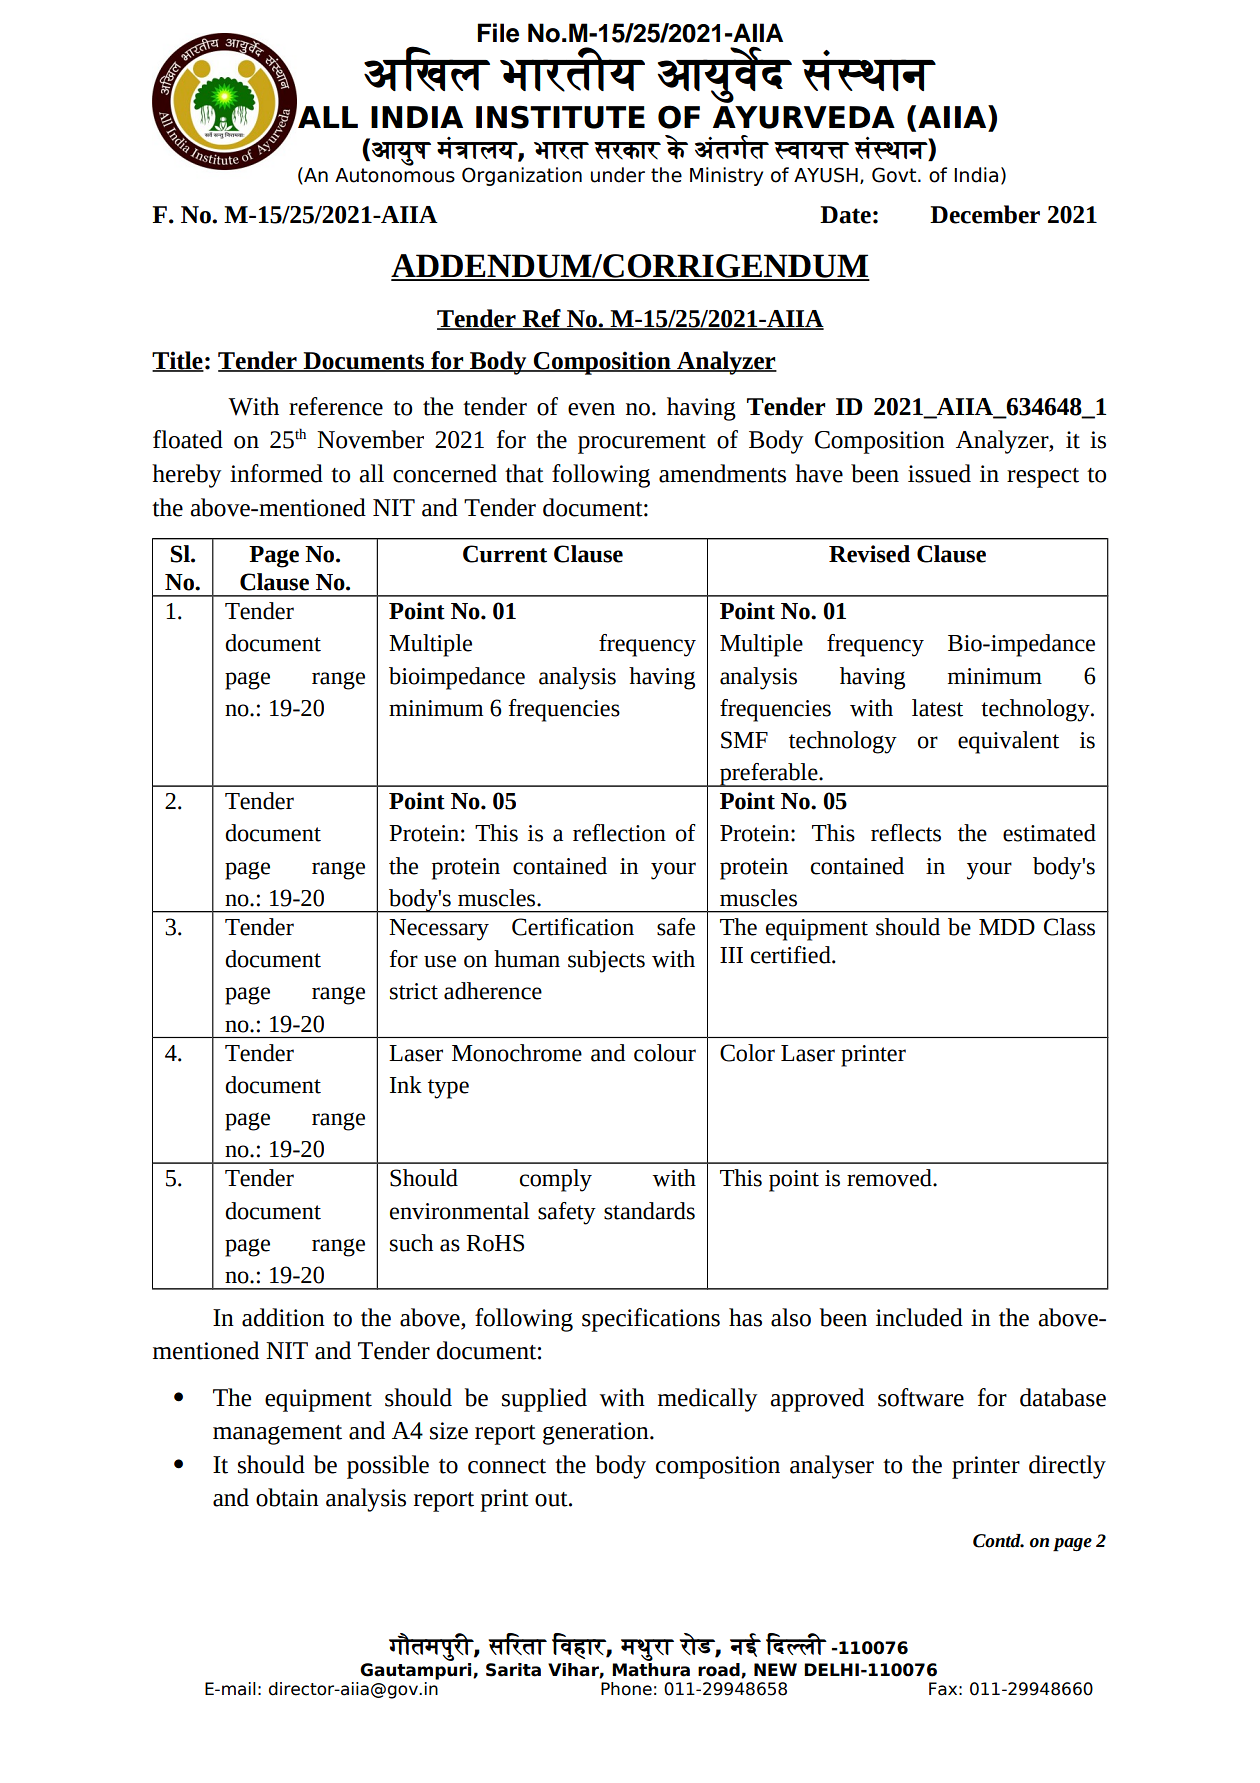  Describe the element at coordinates (869, 554) in the screenshot. I see `Revised` at that location.
